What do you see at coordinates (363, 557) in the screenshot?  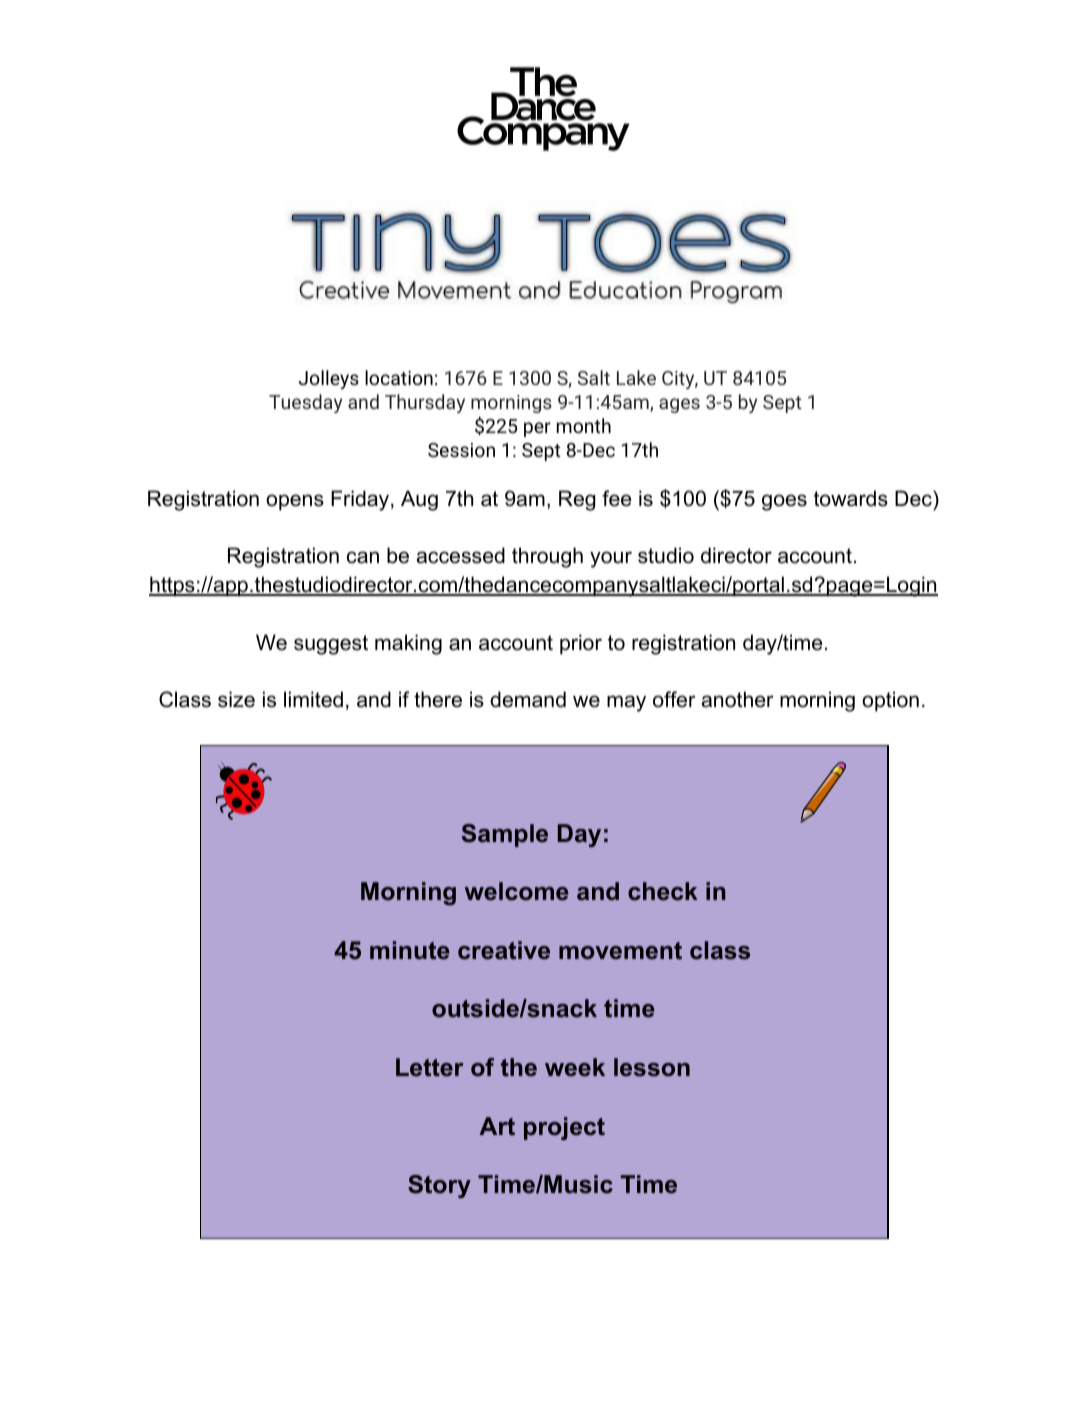 I see `can` at bounding box center [363, 557].
